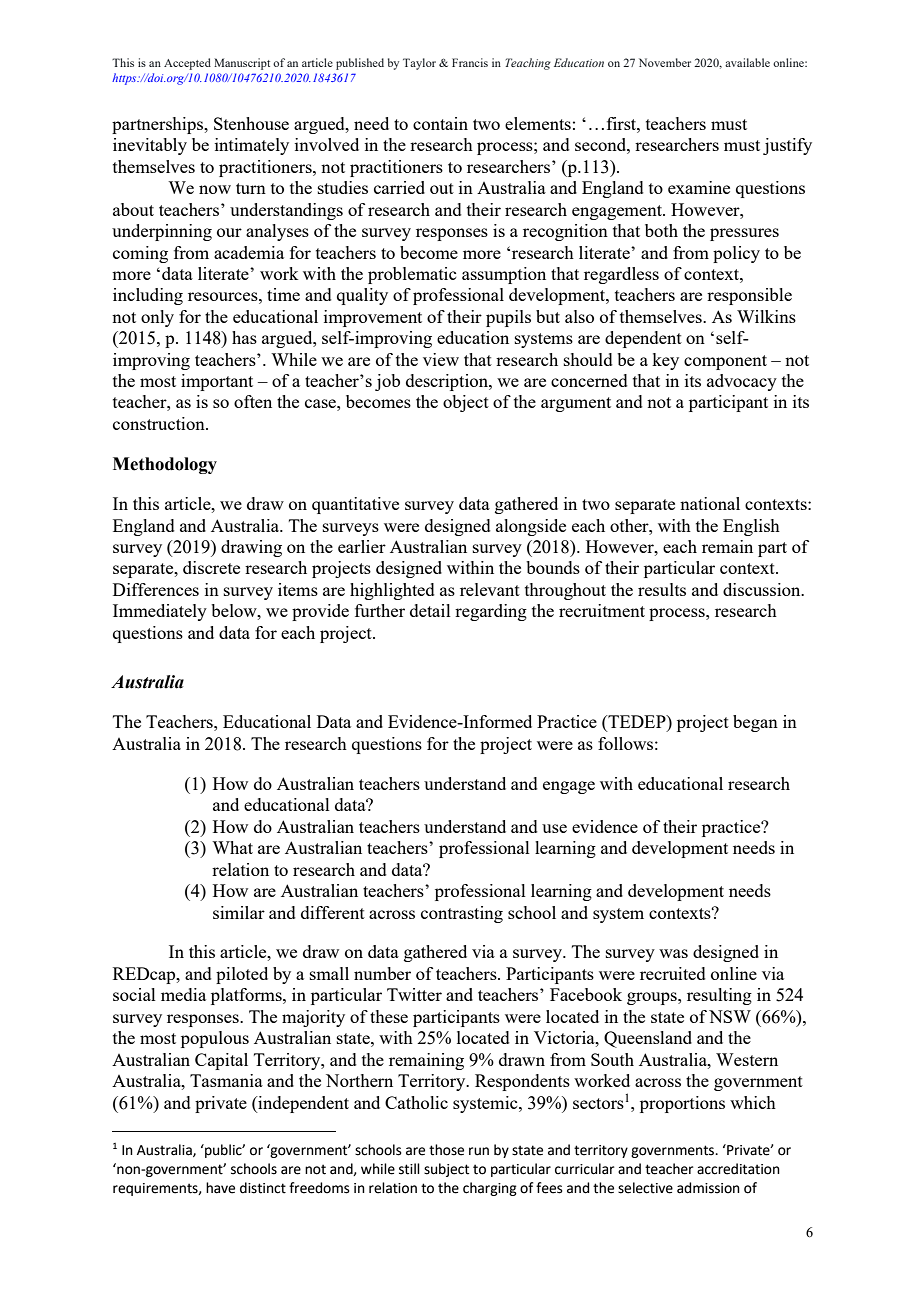  I want to click on similar, so click(239, 912).
